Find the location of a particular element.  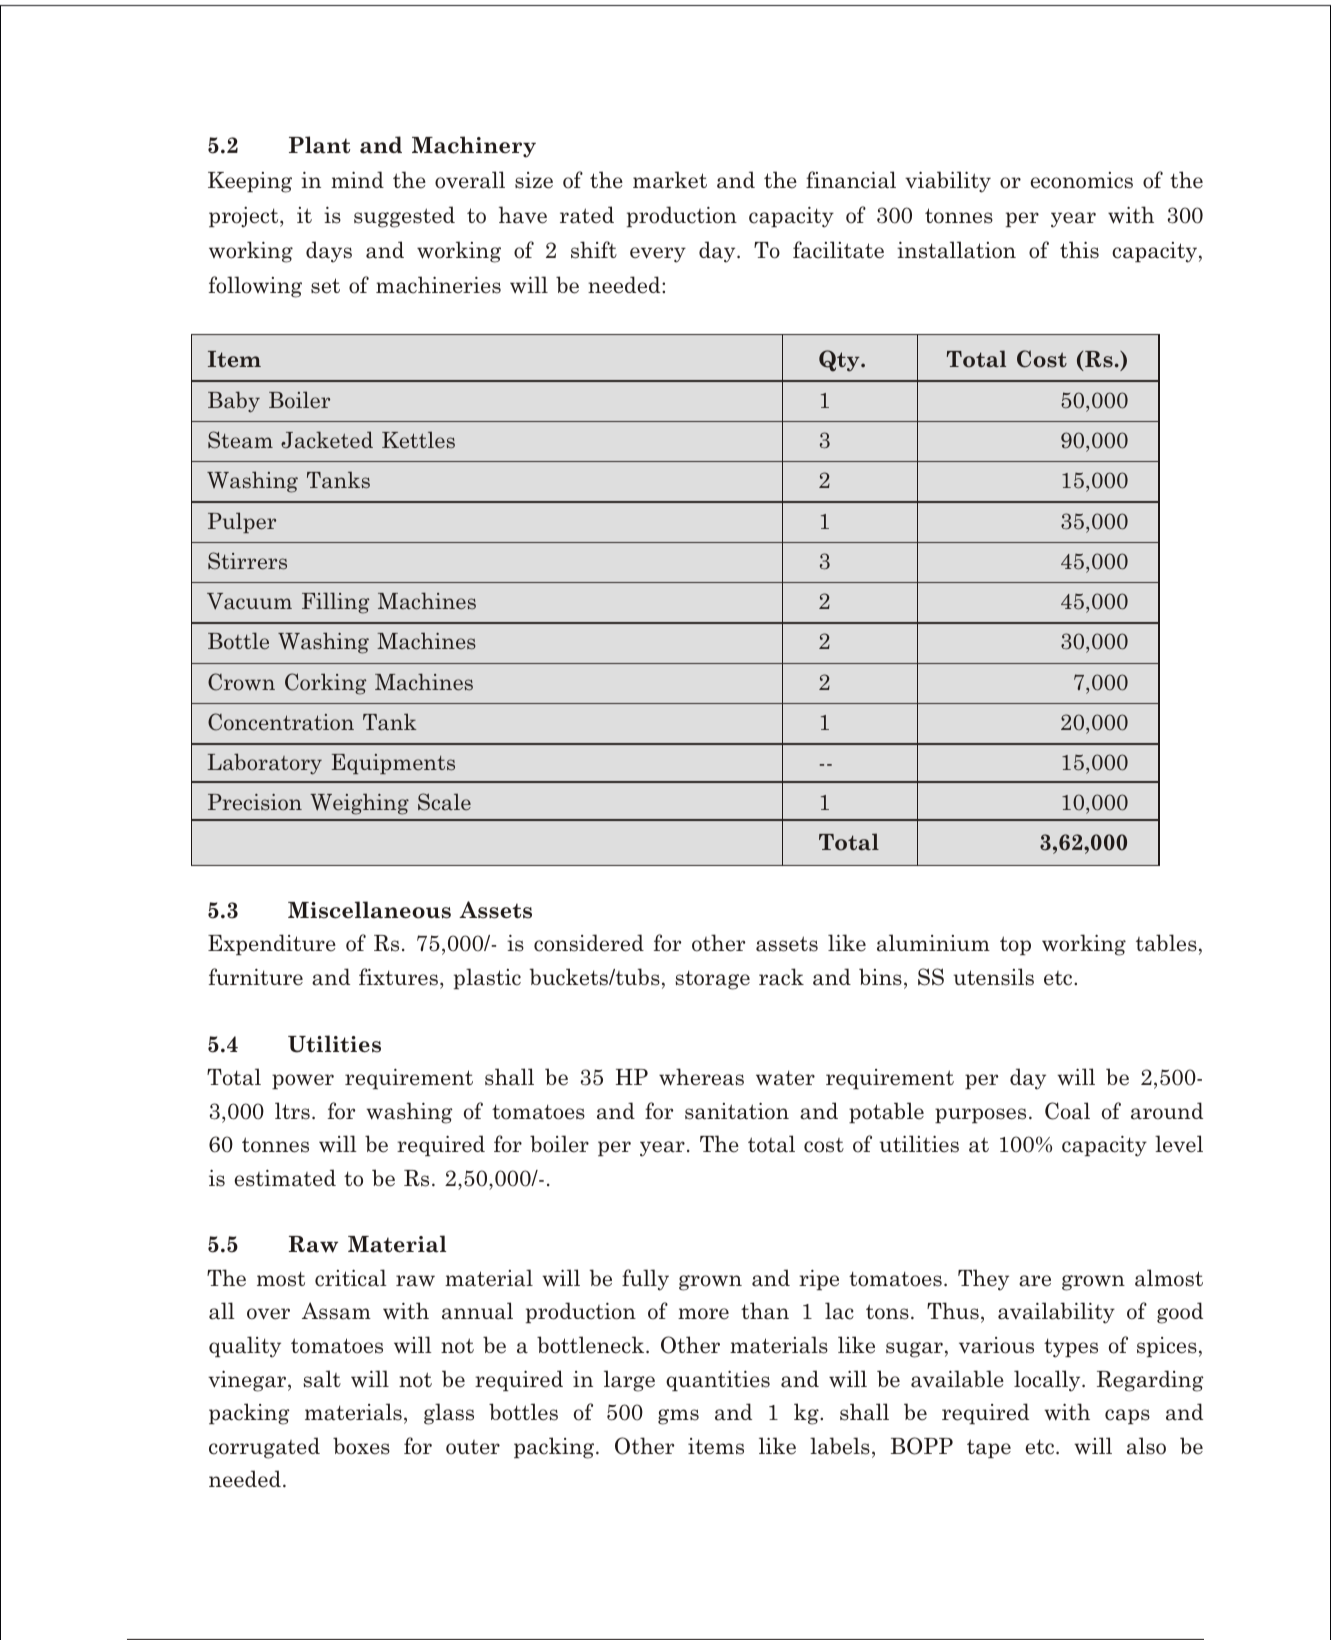

economics is located at coordinates (1082, 180).
